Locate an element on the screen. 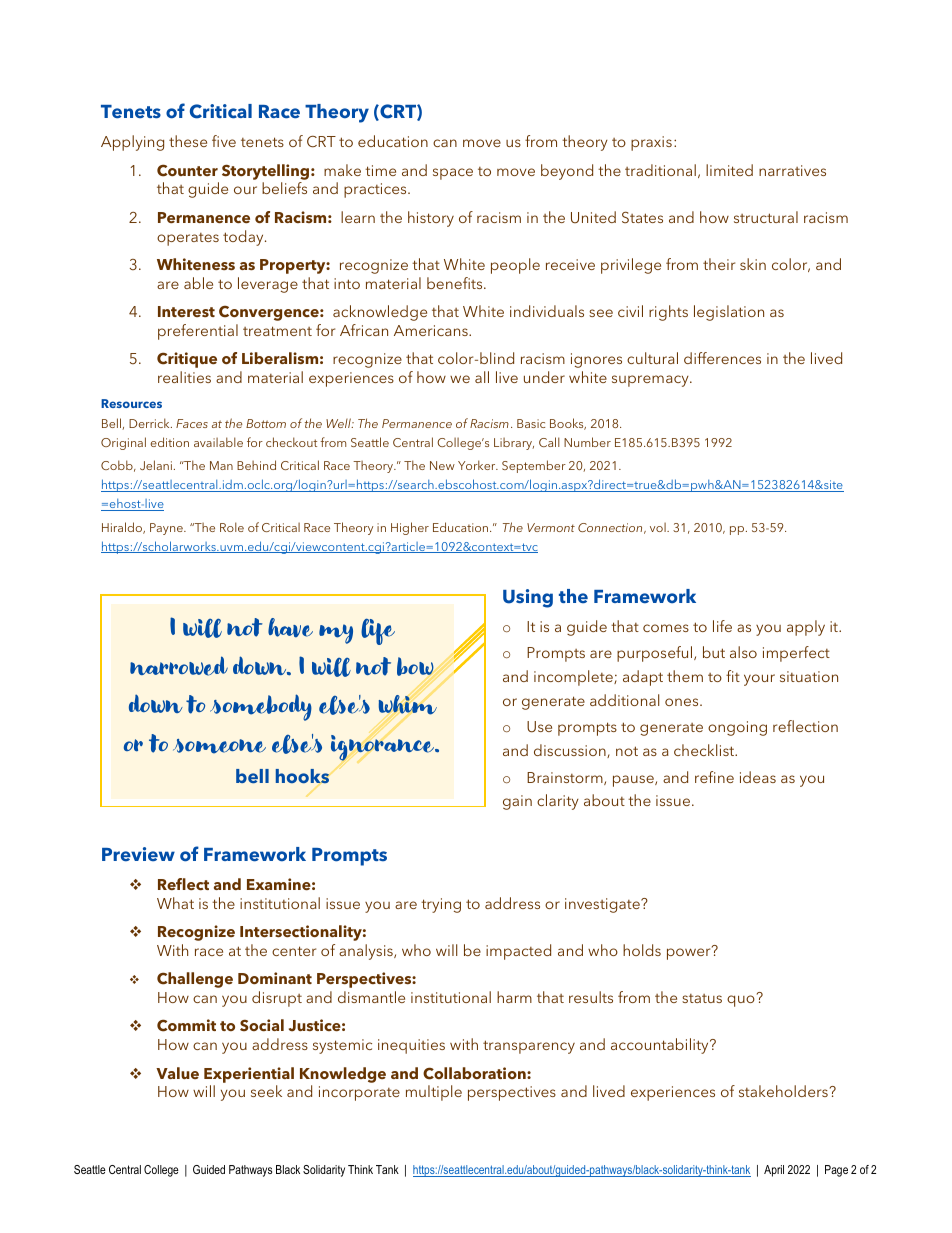 The width and height of the screenshot is (952, 1233). seek is located at coordinates (266, 1091).
